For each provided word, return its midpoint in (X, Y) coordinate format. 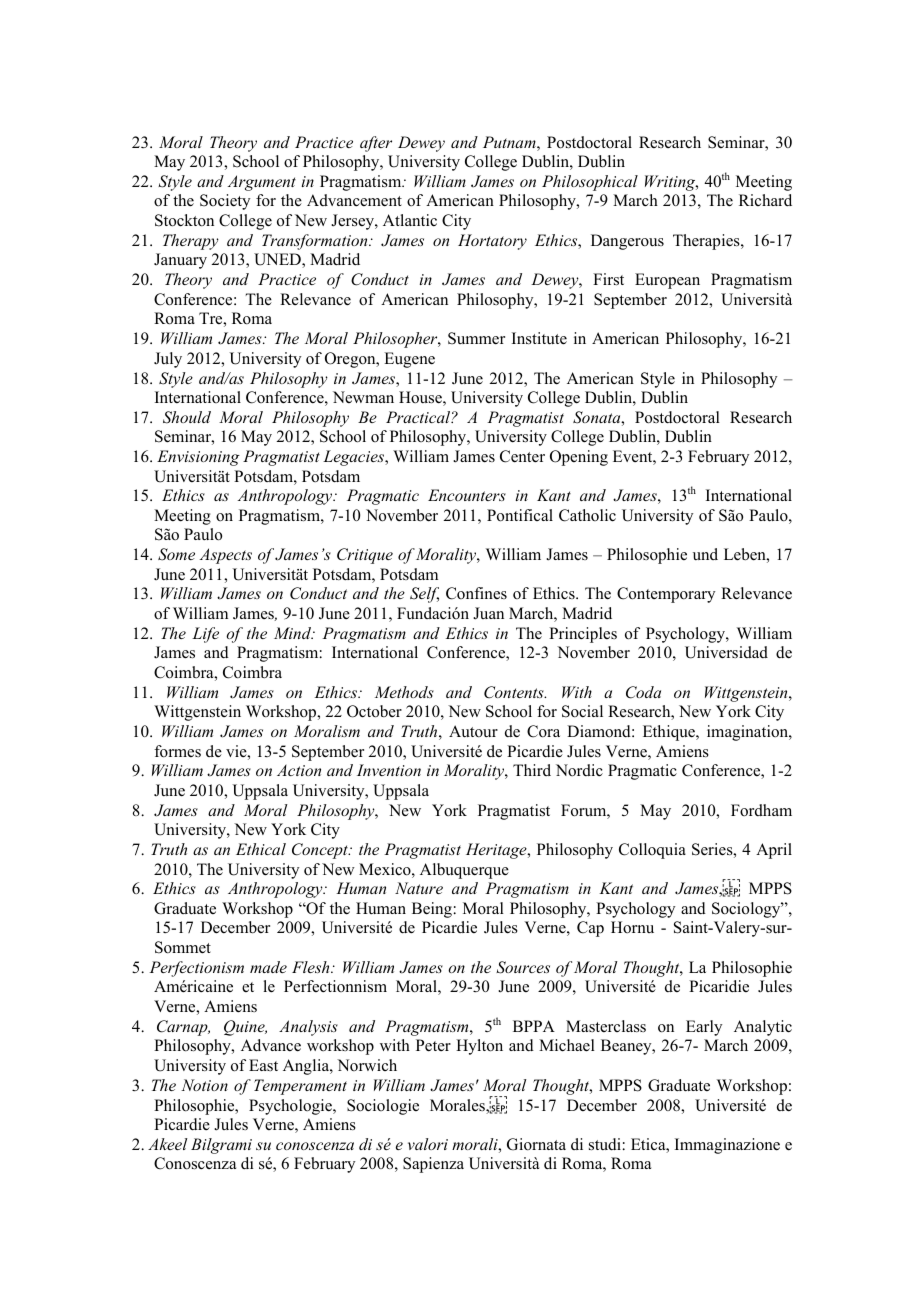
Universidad (726, 652)
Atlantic (410, 220)
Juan (488, 613)
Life (205, 635)
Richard (765, 200)
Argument (262, 183)
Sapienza (433, 1165)
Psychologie (291, 1107)
